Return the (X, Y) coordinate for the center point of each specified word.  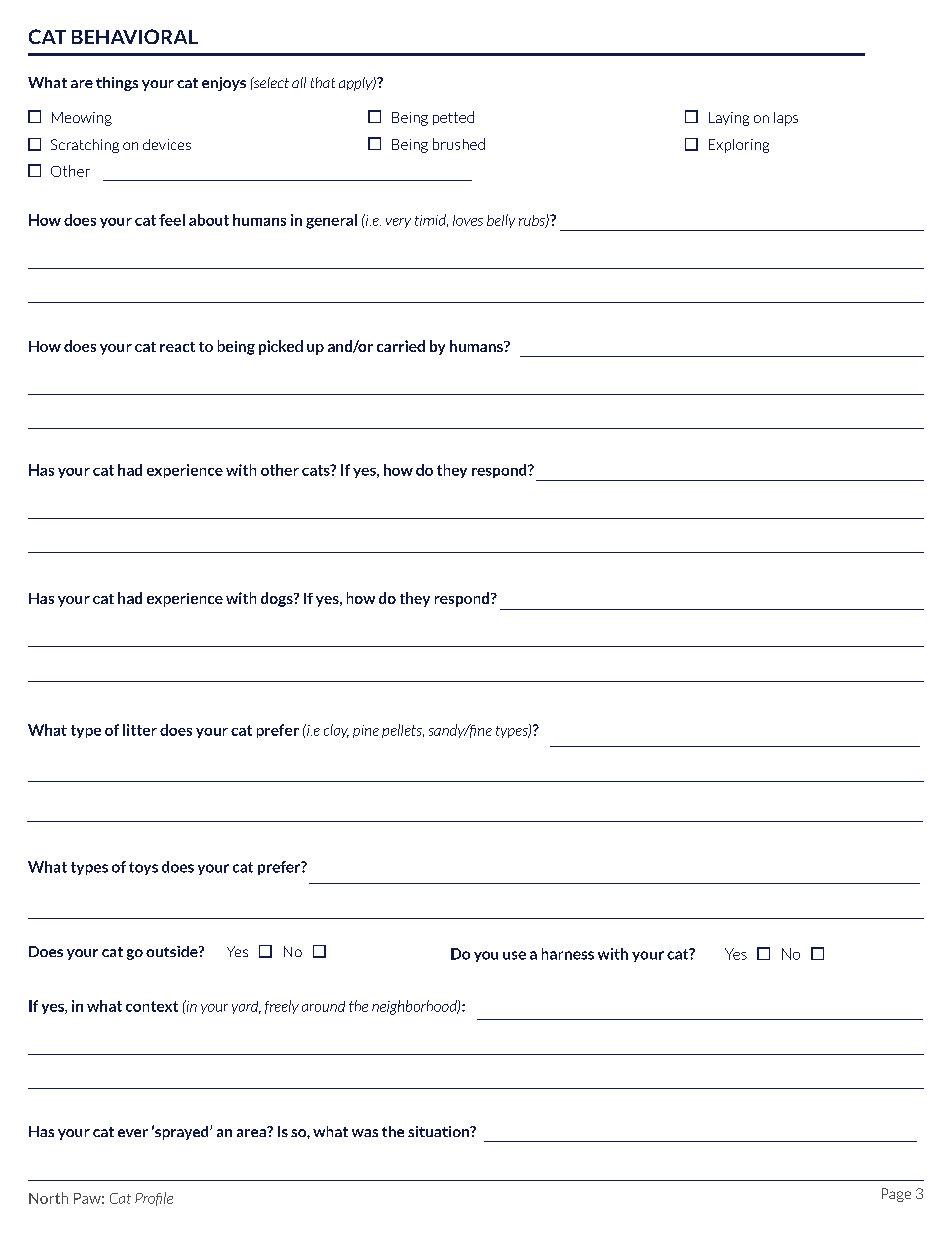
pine (366, 731)
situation (439, 1131)
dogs (278, 599)
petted (453, 118)
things (117, 84)
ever (133, 1133)
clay (336, 731)
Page (896, 1195)
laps (786, 119)
